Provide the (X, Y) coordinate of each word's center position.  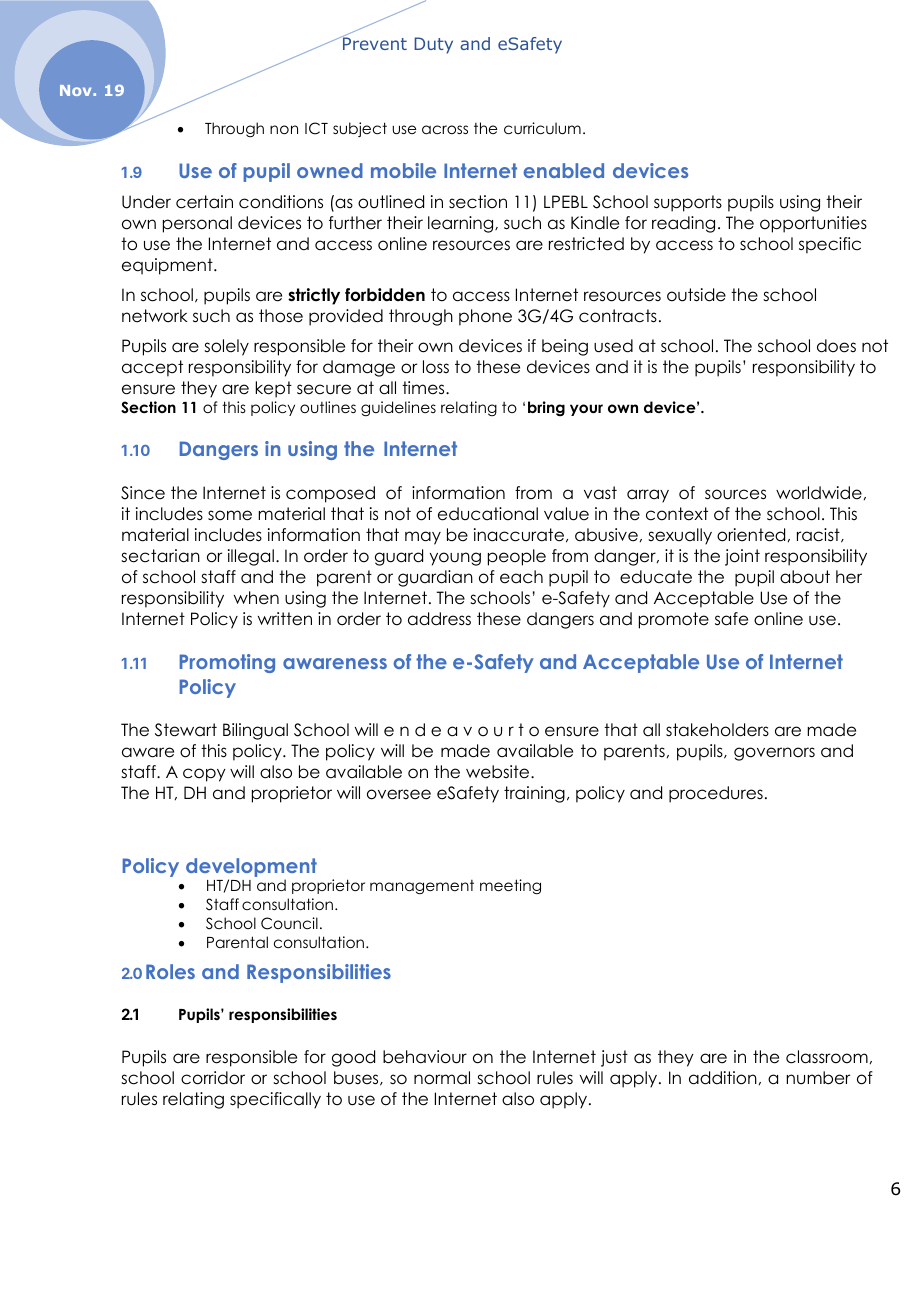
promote (674, 620)
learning (462, 224)
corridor (213, 1078)
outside (696, 295)
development (251, 867)
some (230, 515)
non (284, 129)
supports (688, 203)
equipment (168, 266)
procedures (716, 794)
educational (488, 514)
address (439, 619)
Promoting (227, 663)
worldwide (819, 493)
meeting (510, 886)
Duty (433, 45)
